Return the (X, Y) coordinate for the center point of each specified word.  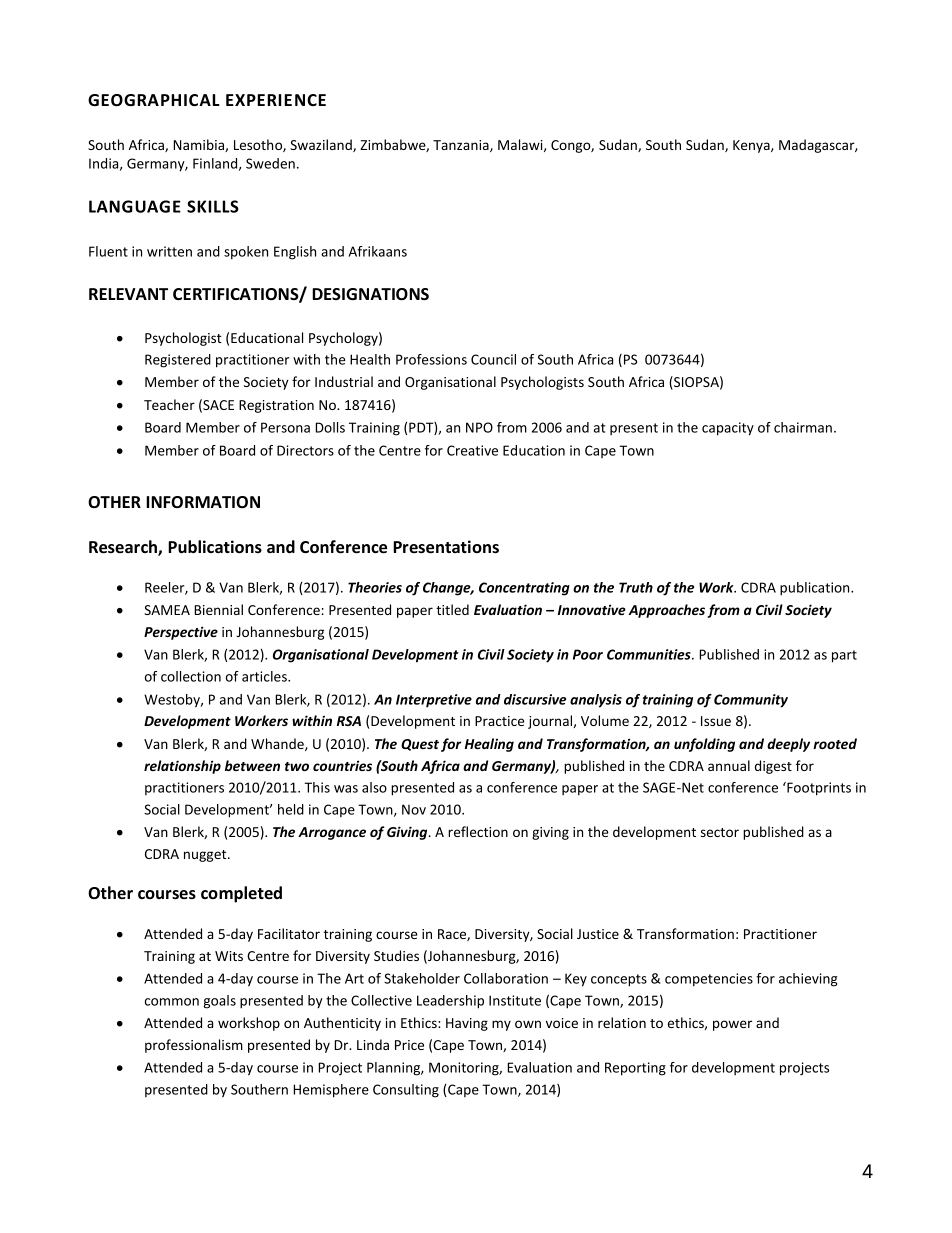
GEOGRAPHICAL (154, 100)
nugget (206, 856)
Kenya (752, 146)
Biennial (218, 609)
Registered (178, 361)
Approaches (666, 611)
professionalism (194, 1046)
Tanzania (462, 146)
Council (493, 359)
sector (720, 832)
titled (452, 609)
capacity (728, 429)
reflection (478, 831)
